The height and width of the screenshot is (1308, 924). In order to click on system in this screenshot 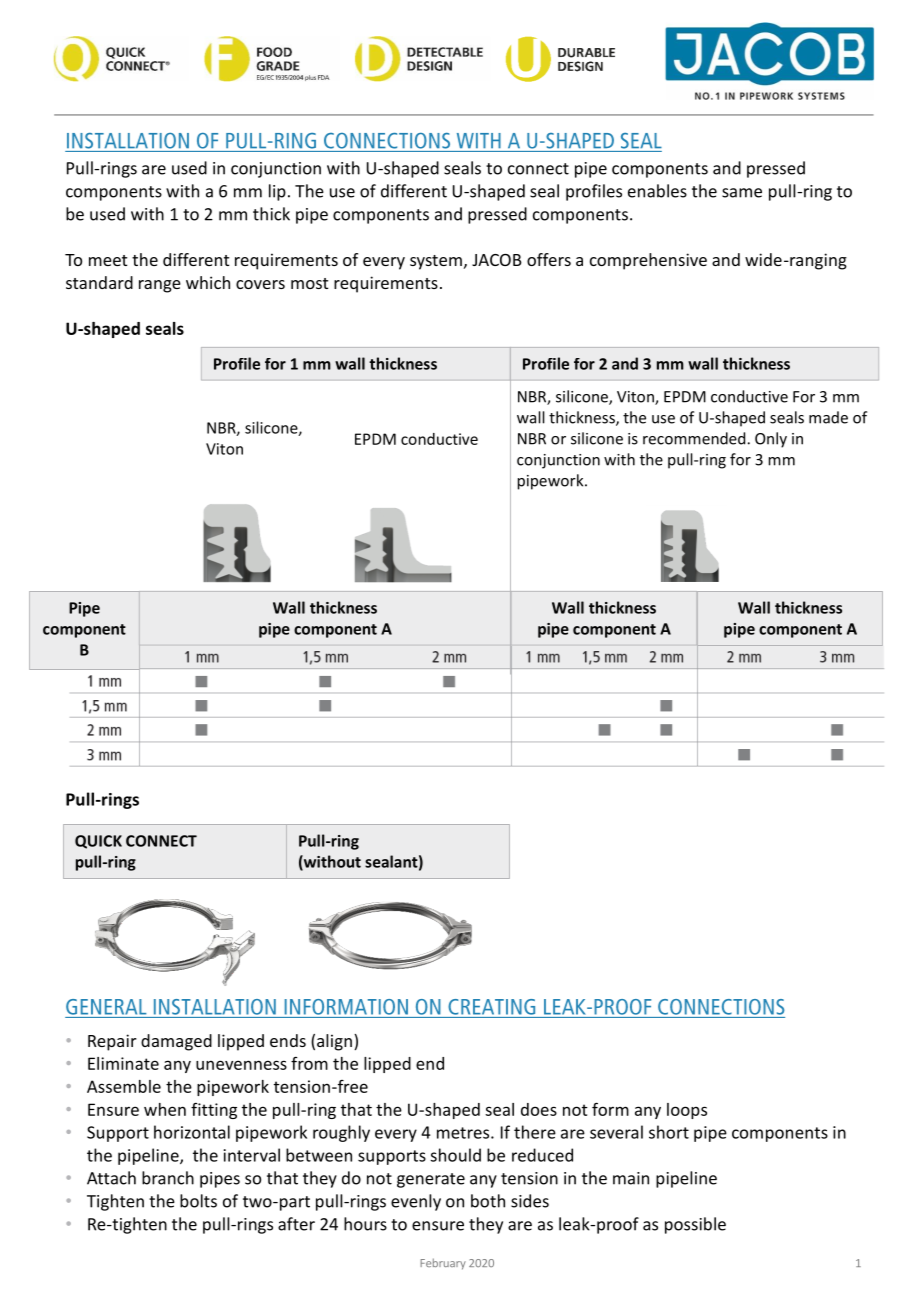, I will do `click(436, 262)`.
